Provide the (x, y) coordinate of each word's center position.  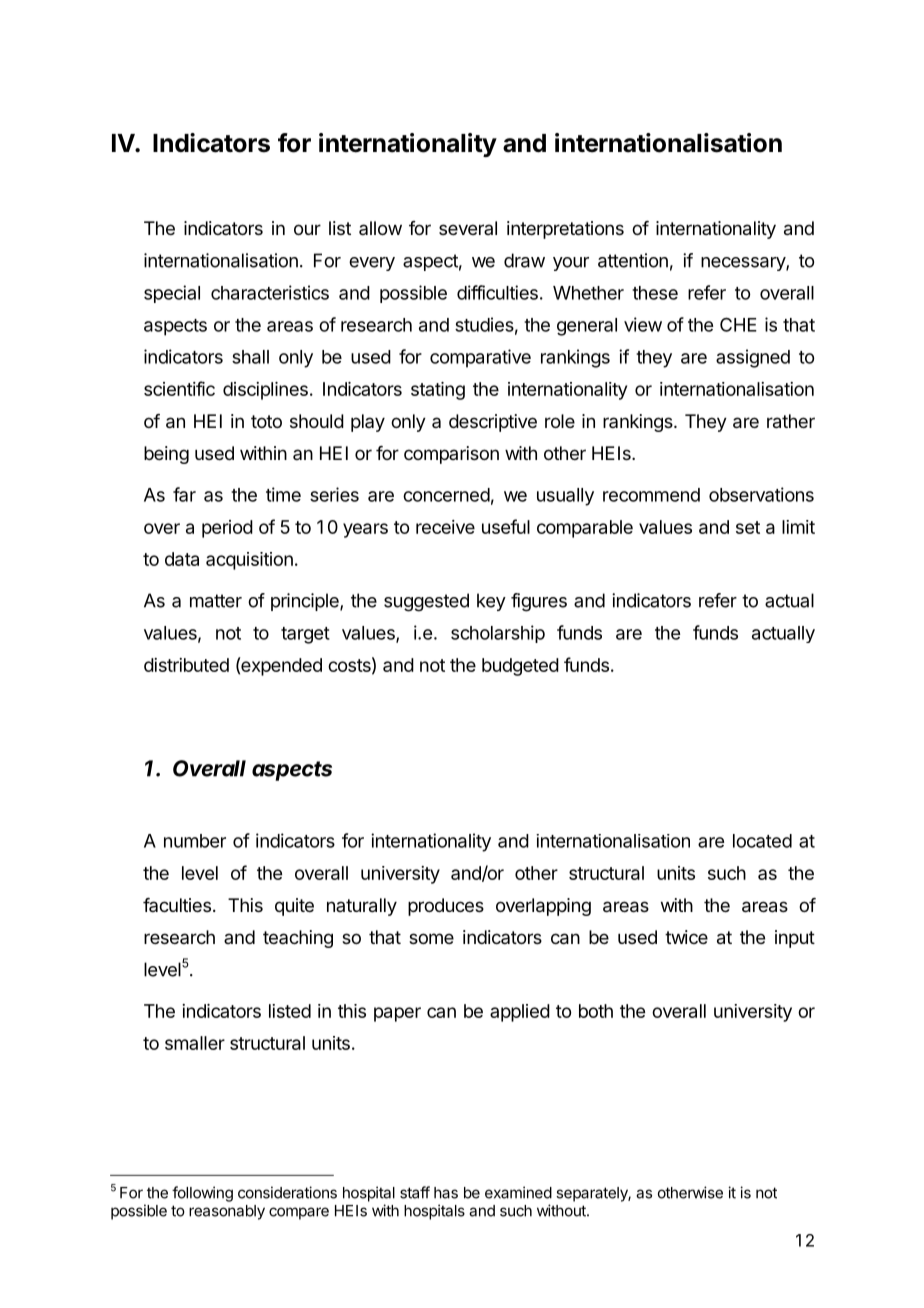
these (655, 293)
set (748, 527)
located (762, 841)
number (195, 841)
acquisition (249, 561)
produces (446, 907)
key (491, 602)
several (468, 228)
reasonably (227, 1212)
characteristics (270, 292)
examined (518, 1192)
